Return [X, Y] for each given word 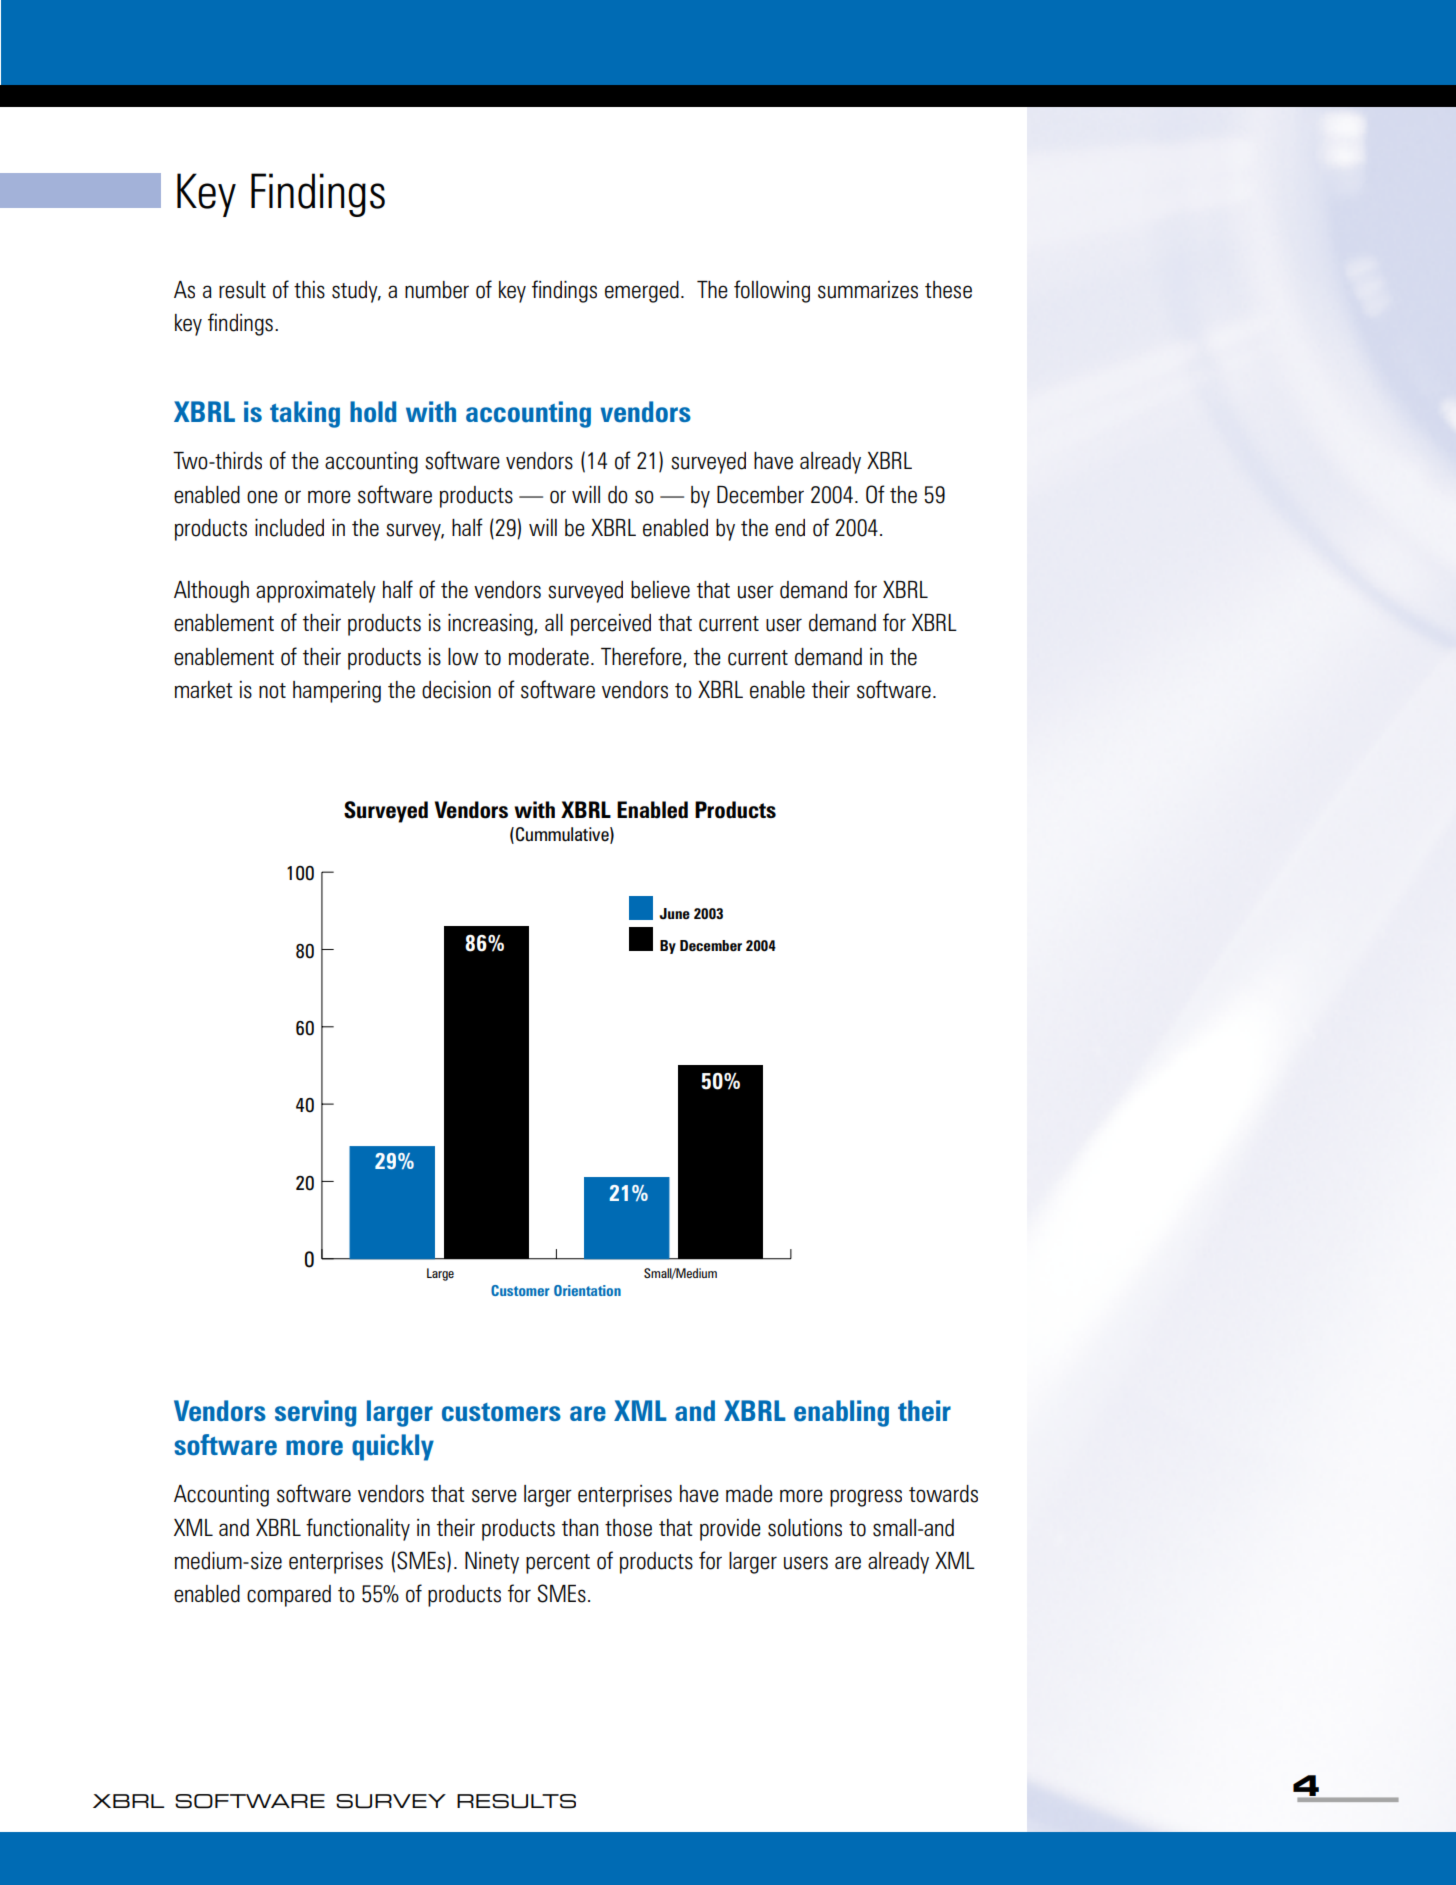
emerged [642, 292]
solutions [805, 1528]
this [309, 290]
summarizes [868, 290]
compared [289, 1596]
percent [558, 1564]
